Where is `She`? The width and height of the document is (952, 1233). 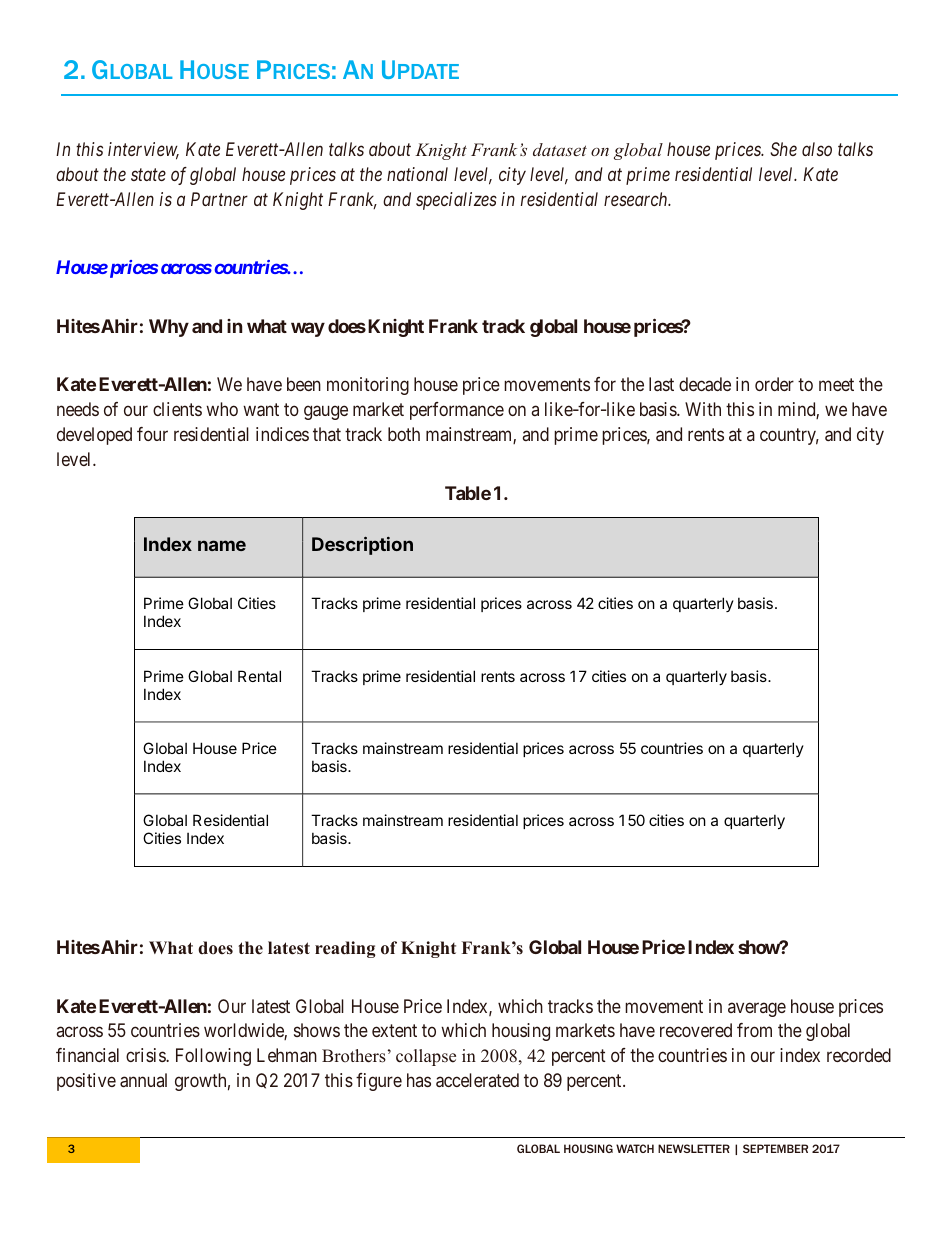 She is located at coordinates (783, 149).
